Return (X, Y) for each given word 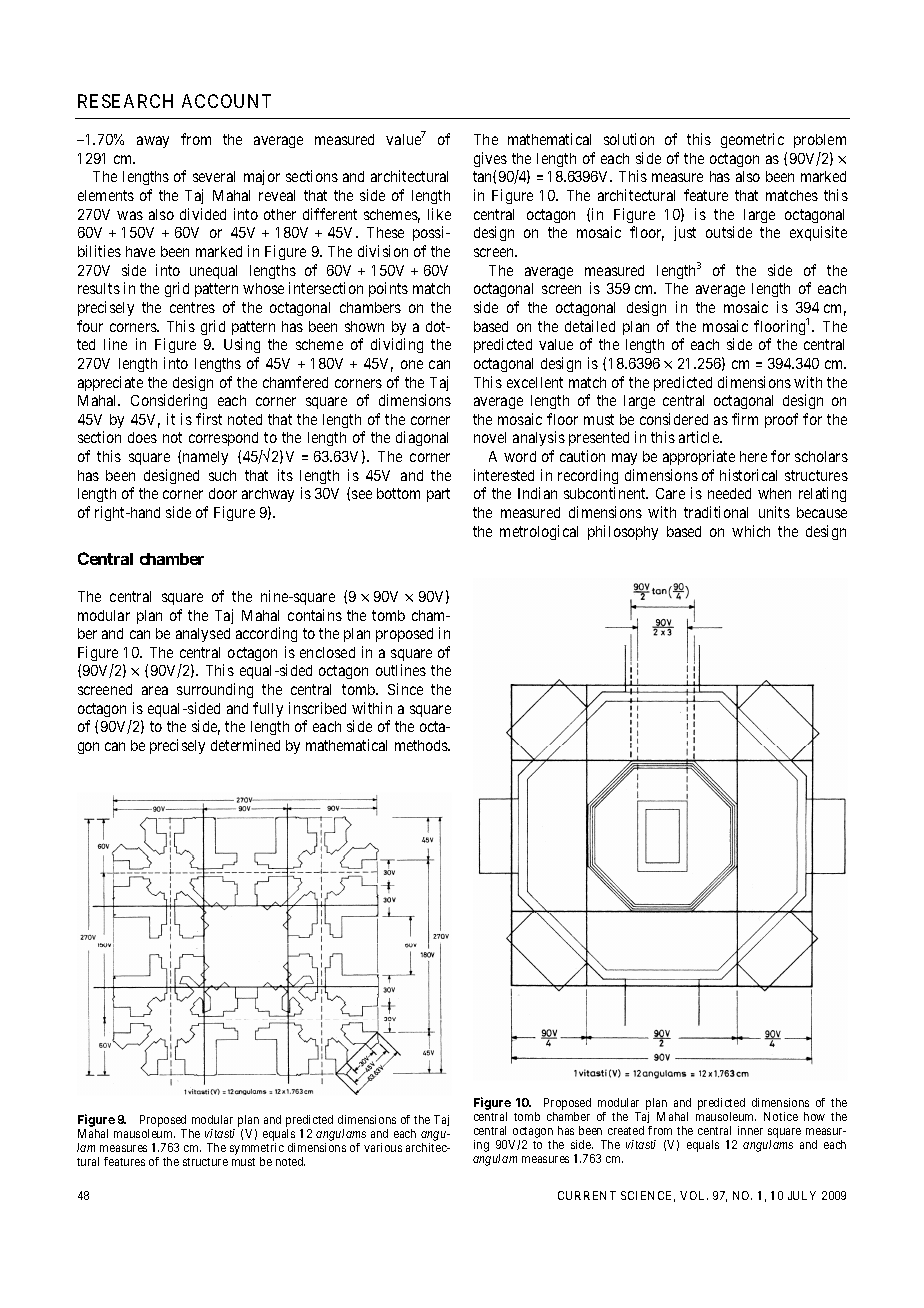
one (412, 364)
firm (745, 419)
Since (405, 689)
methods (422, 745)
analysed (203, 635)
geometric (752, 140)
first (209, 419)
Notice (781, 1116)
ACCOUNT (226, 101)
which (751, 531)
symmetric (257, 1150)
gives (490, 159)
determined (245, 745)
